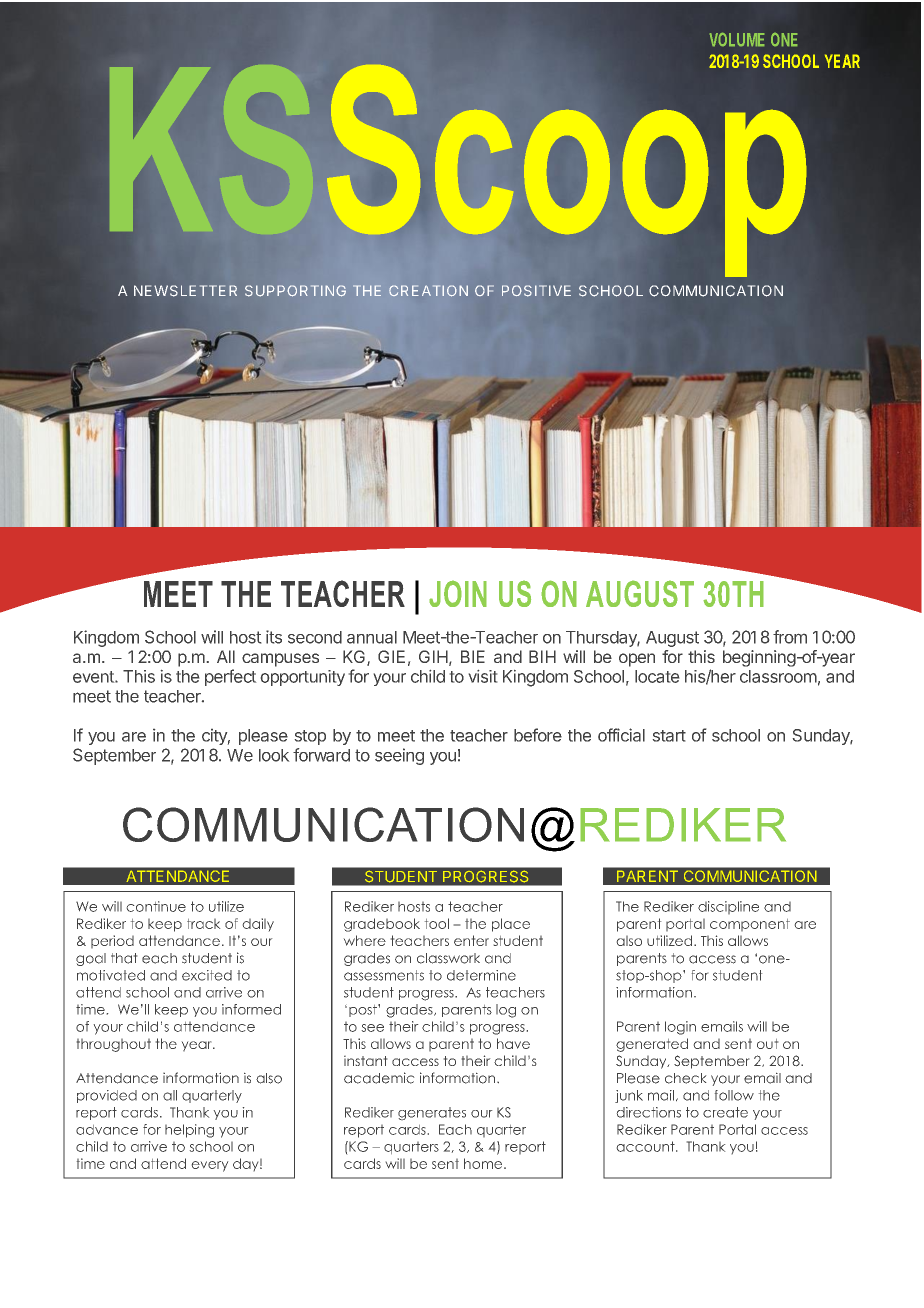 The image size is (924, 1308). What do you see at coordinates (295, 291) in the document?
I see `SUPPORTING` at bounding box center [295, 291].
